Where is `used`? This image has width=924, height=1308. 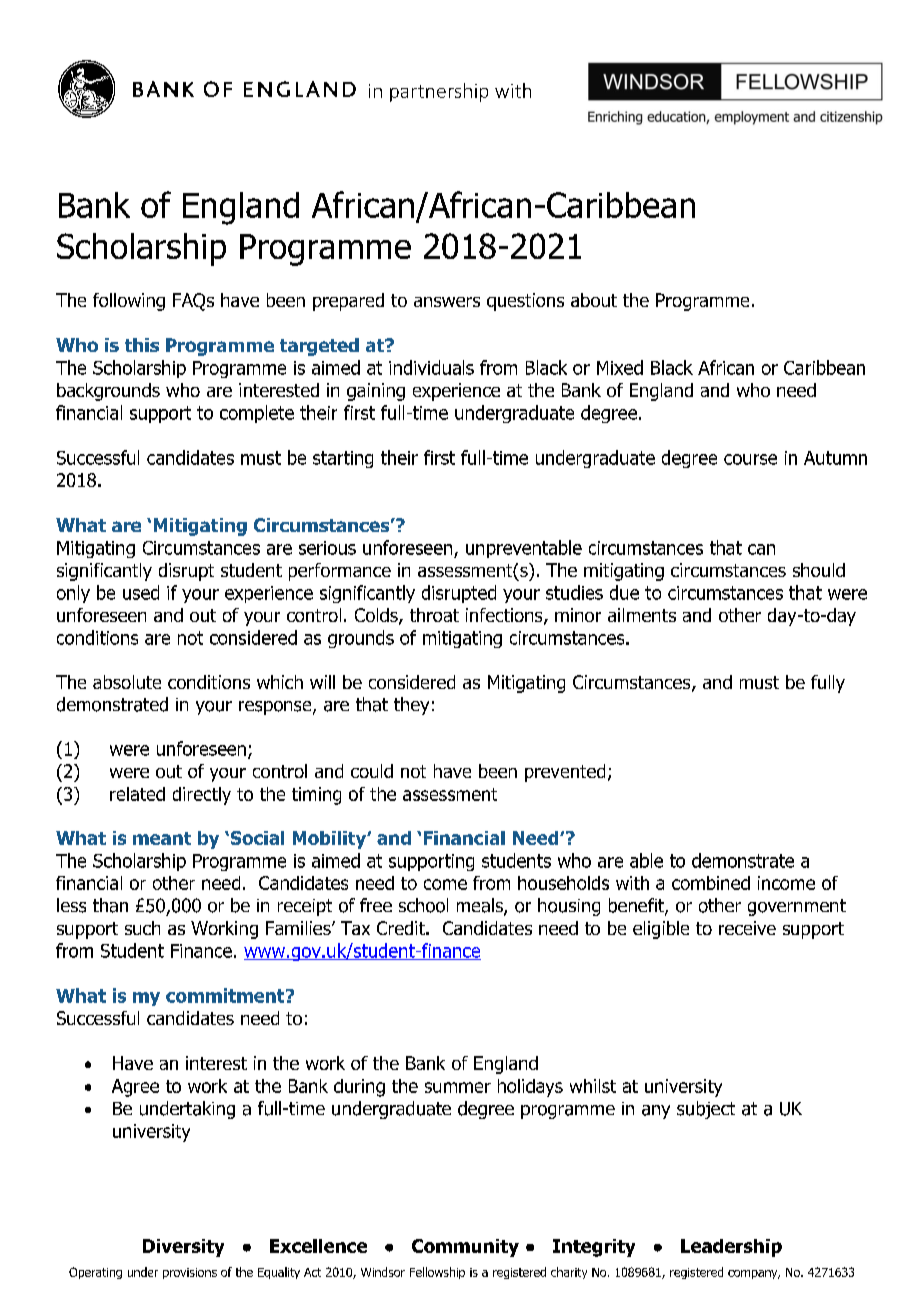
used is located at coordinates (141, 592).
